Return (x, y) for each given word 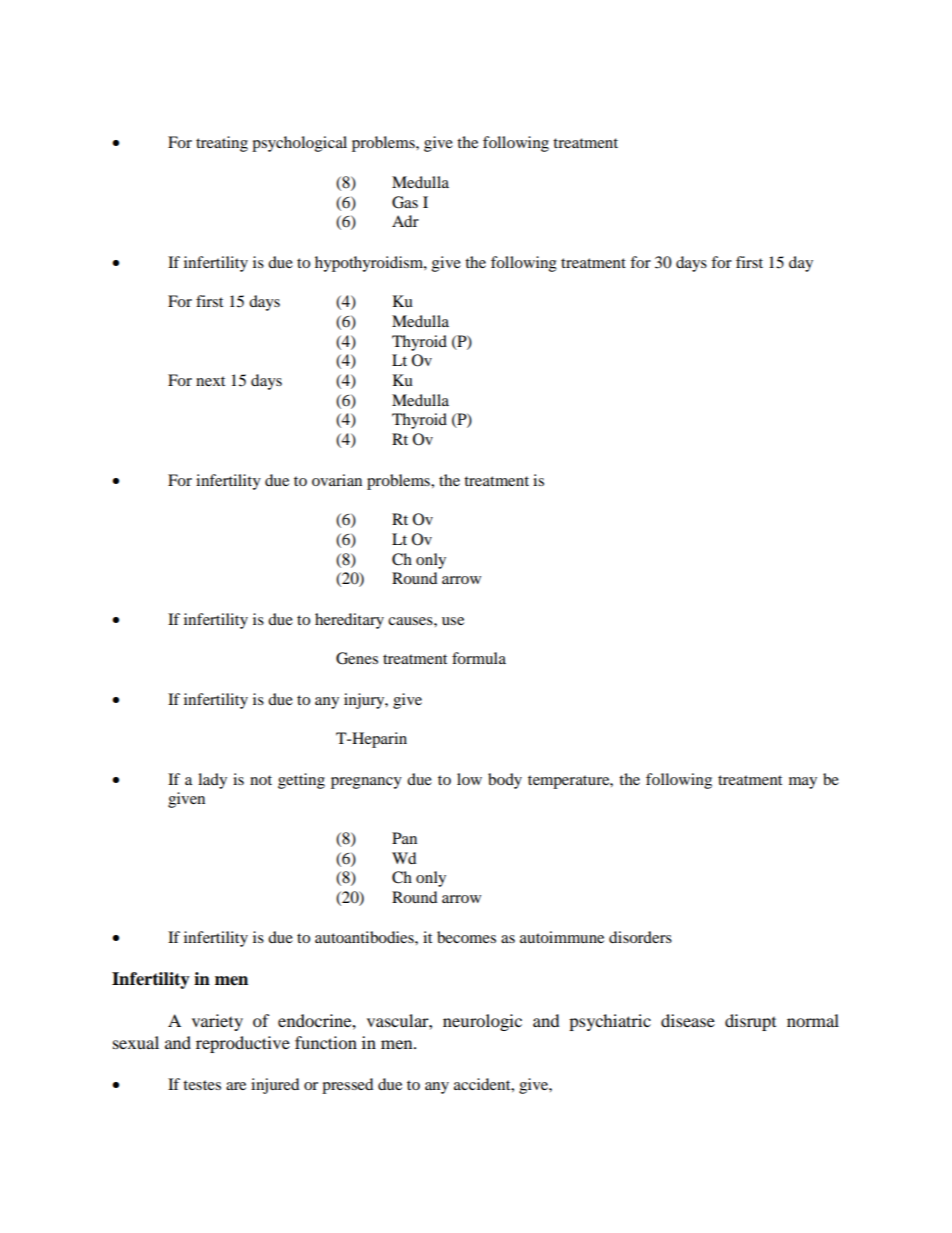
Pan (404, 838)
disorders (640, 937)
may (803, 783)
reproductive (243, 1044)
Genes (357, 658)
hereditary (349, 621)
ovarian (337, 480)
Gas (405, 202)
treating (222, 144)
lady (212, 781)
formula (479, 658)
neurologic (482, 1022)
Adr (405, 221)
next (210, 381)
